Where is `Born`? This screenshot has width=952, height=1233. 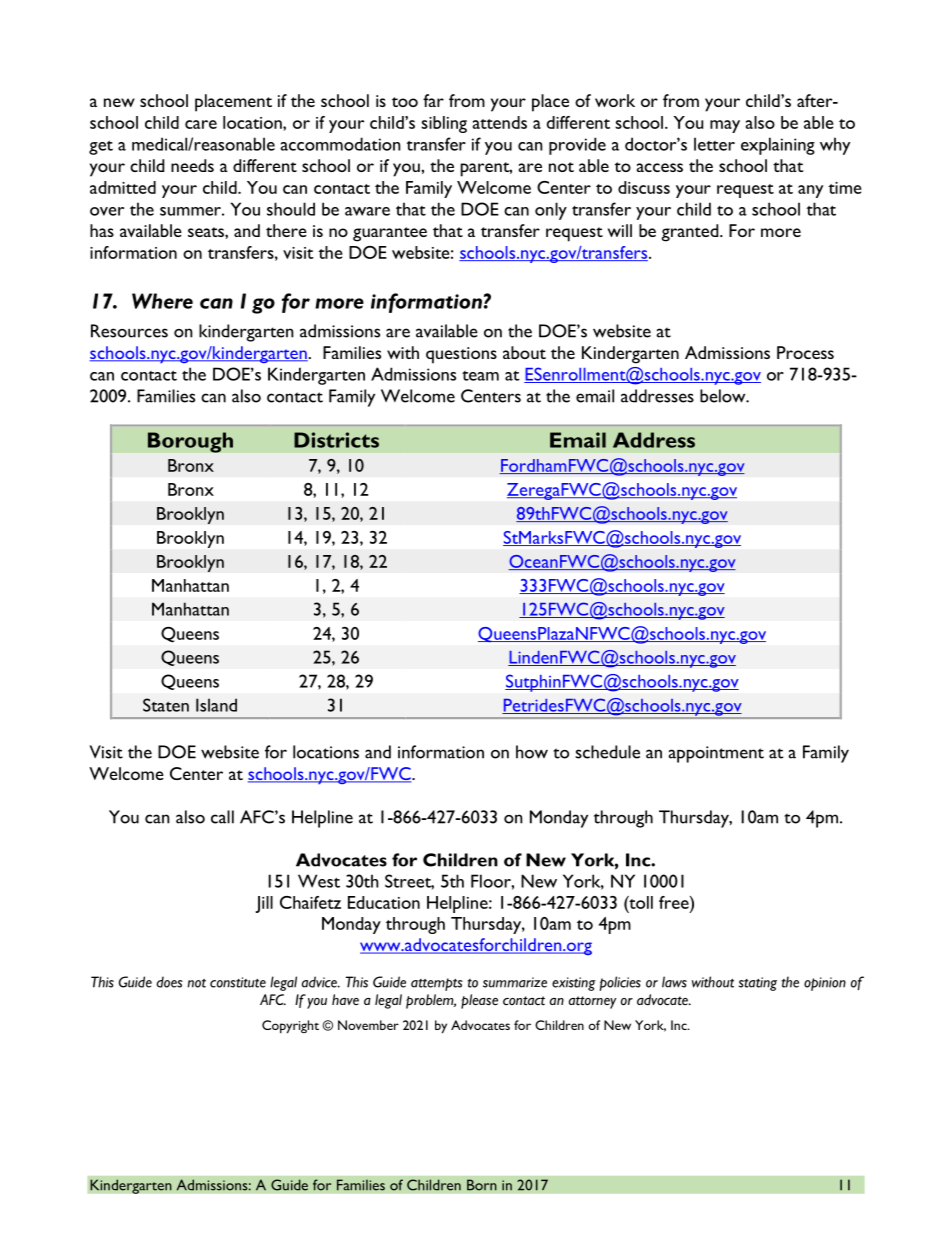 Born is located at coordinates (482, 1185).
